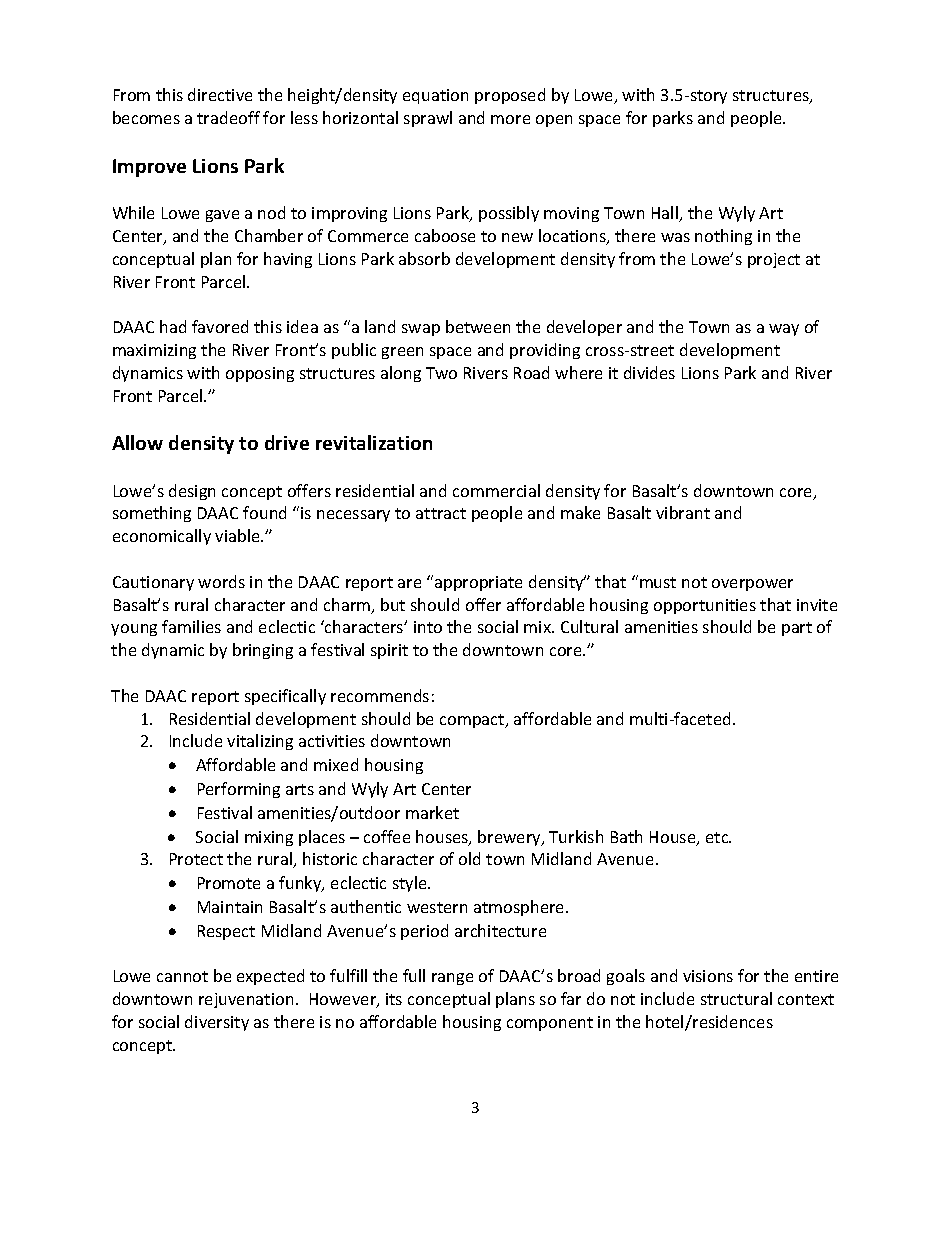 Image resolution: width=952 pixels, height=1233 pixels. What do you see at coordinates (718, 837) in the screenshot?
I see `etc` at bounding box center [718, 837].
